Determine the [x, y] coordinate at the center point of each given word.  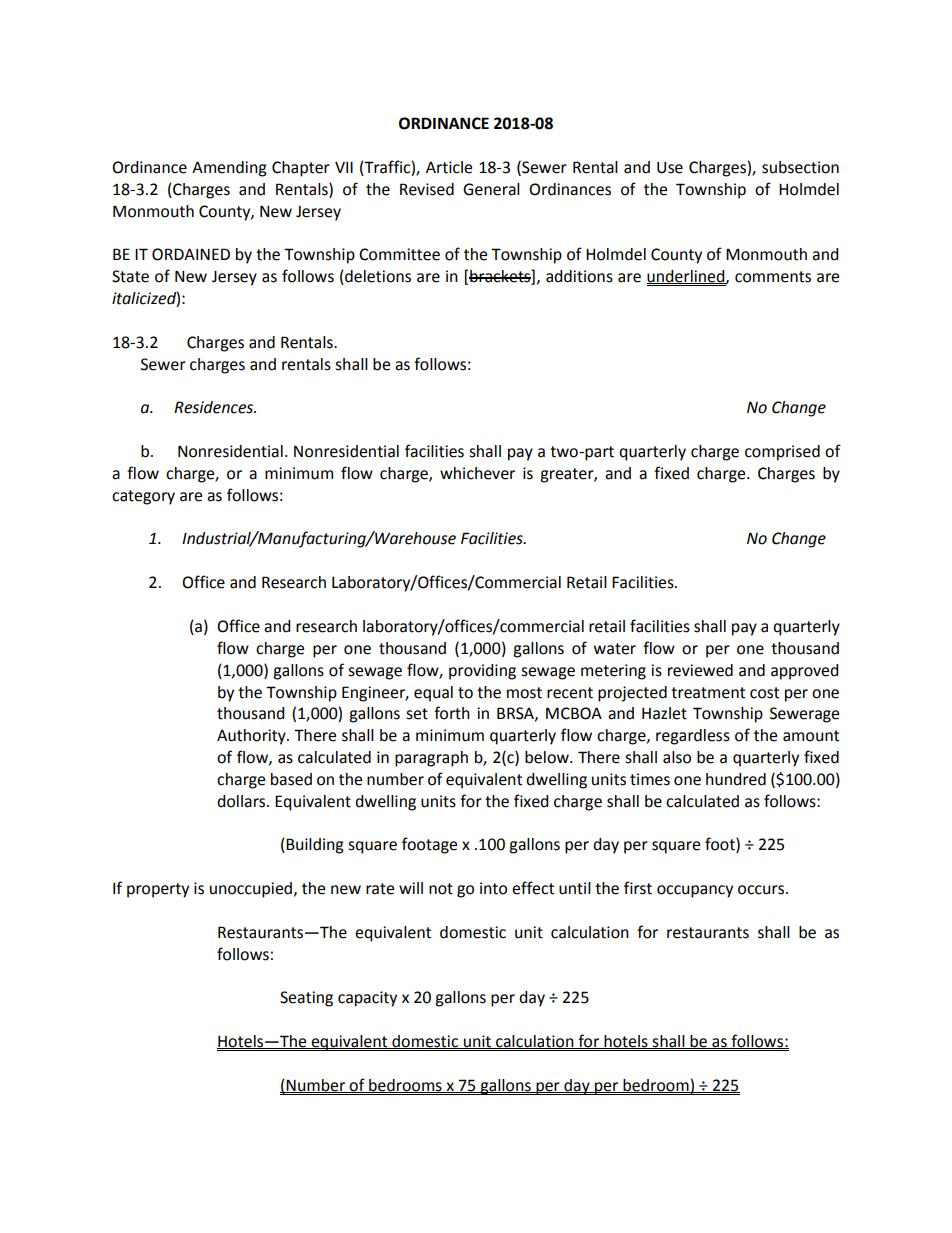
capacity [367, 999]
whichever [477, 473]
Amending [229, 169]
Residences [215, 407]
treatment [708, 693]
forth [452, 713]
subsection [800, 167]
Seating [306, 999]
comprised [782, 453]
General [491, 189]
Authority [252, 737]
